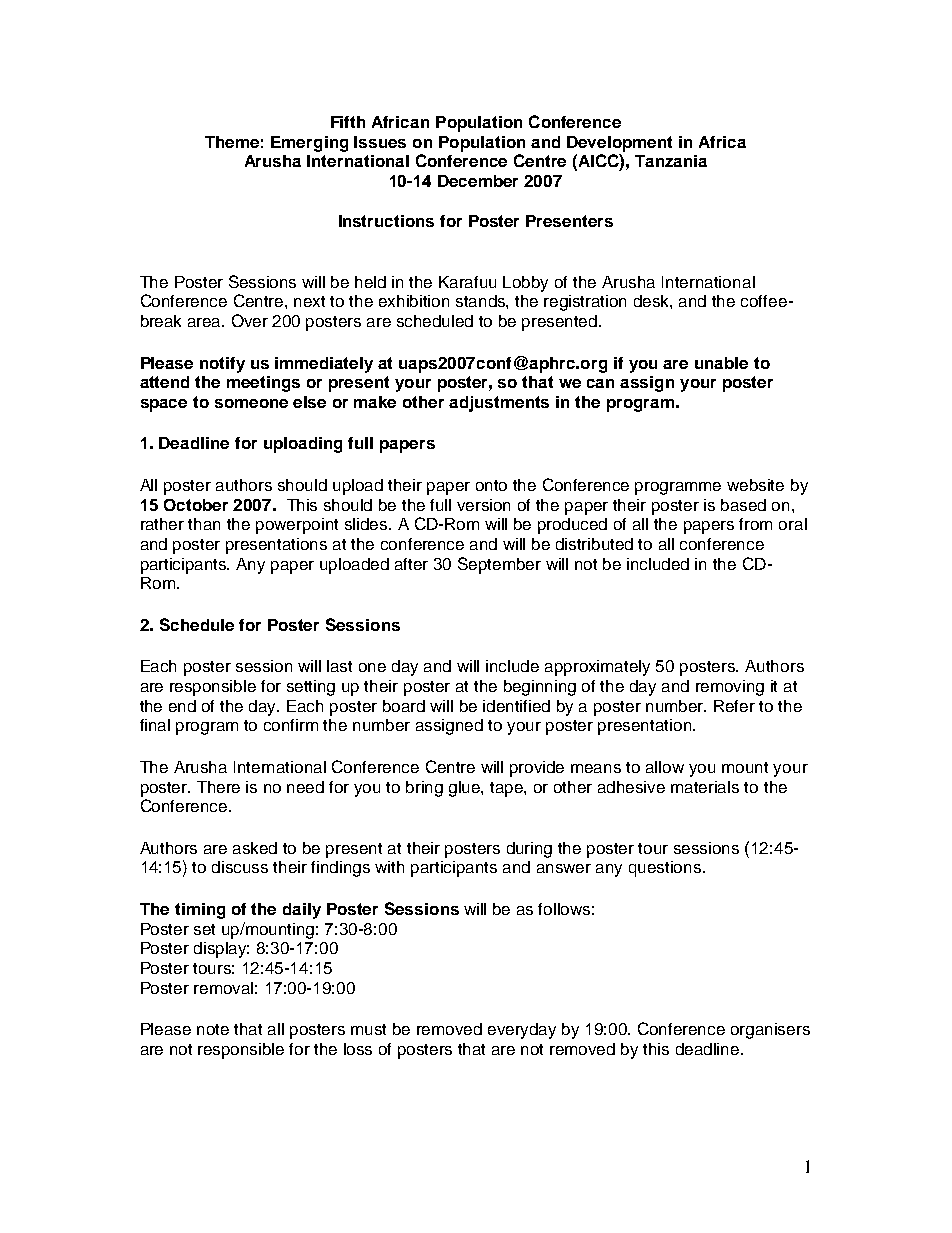 Image resolution: width=952 pixels, height=1233 pixels. I want to click on Over, so click(250, 320).
